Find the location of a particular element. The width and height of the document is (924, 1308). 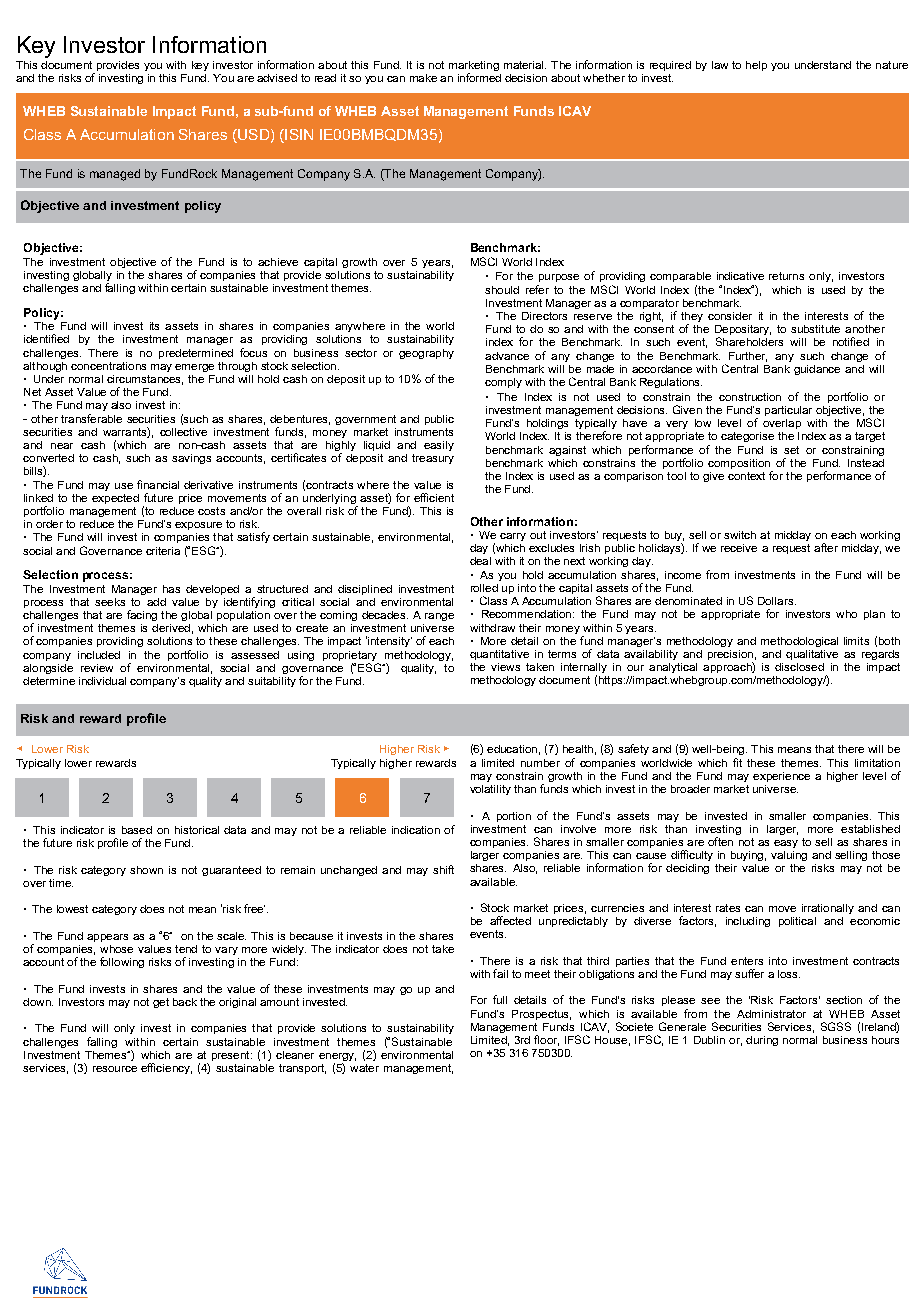

after is located at coordinates (826, 547).
